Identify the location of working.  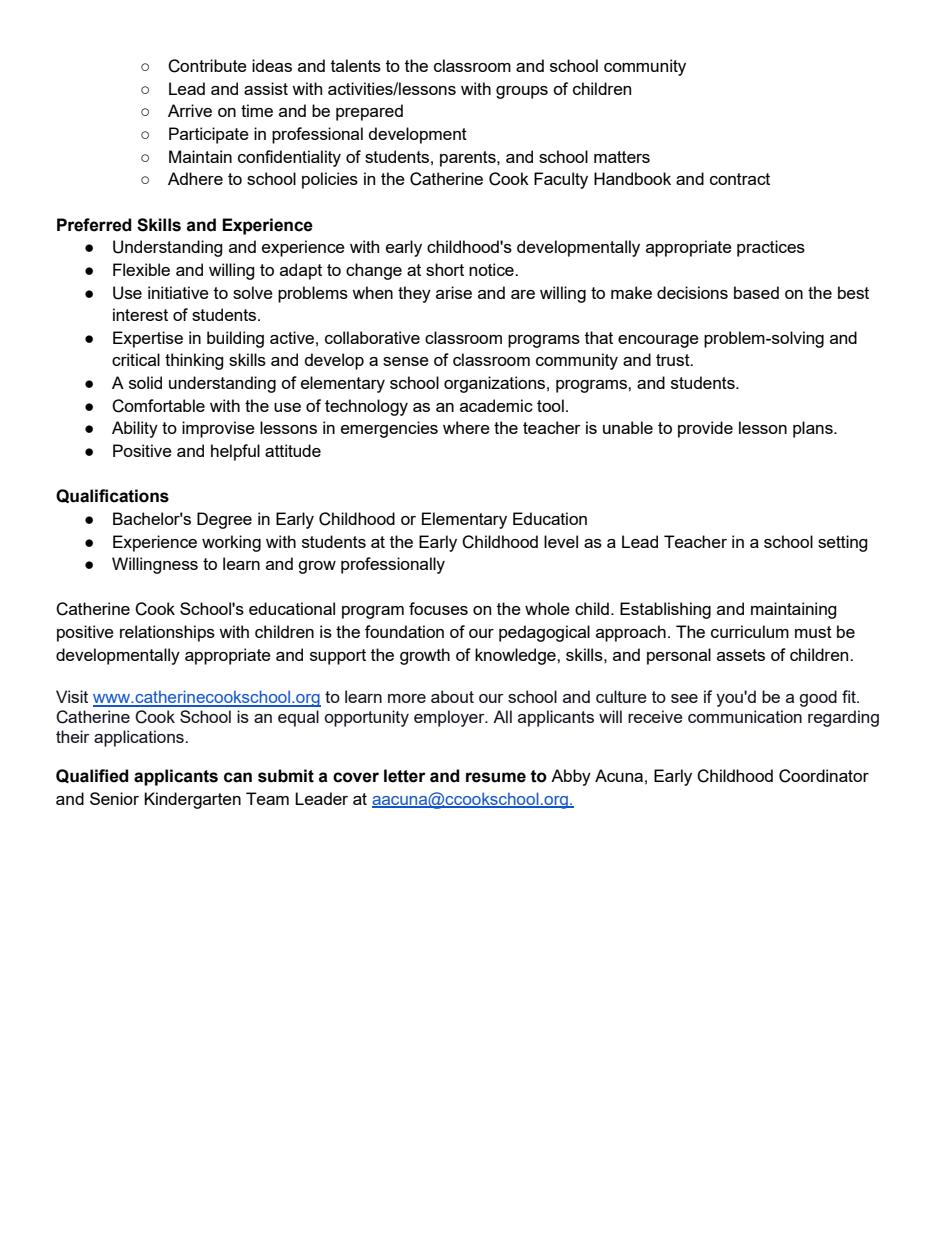
(231, 543).
